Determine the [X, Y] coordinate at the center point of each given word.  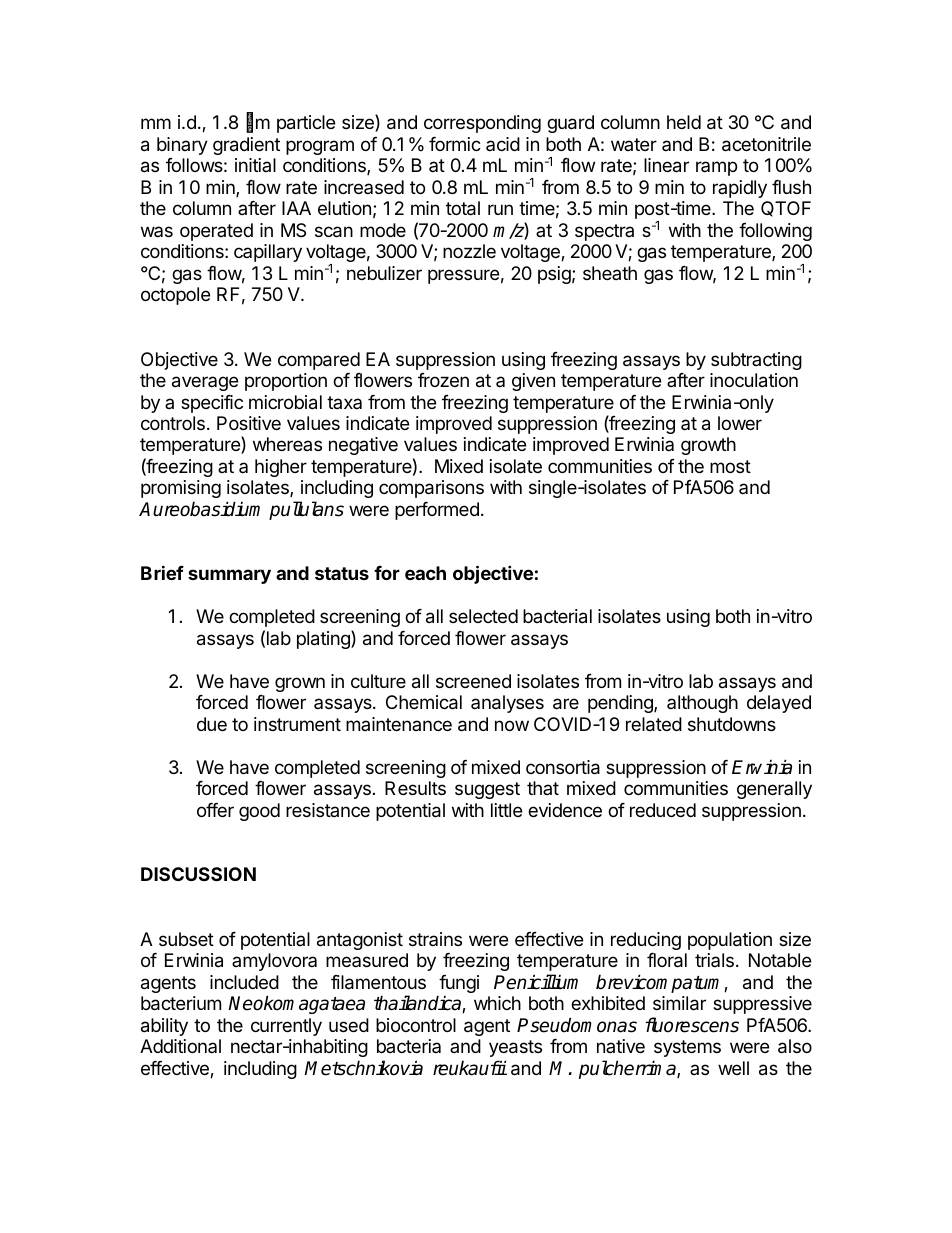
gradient [246, 146]
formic [455, 144]
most [730, 466]
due [212, 724]
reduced [663, 810]
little [506, 810]
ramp [716, 168]
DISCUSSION [198, 874]
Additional [180, 1046]
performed [437, 511]
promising [181, 491]
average [205, 383]
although [702, 704]
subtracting [756, 361]
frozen [443, 380]
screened [473, 681]
